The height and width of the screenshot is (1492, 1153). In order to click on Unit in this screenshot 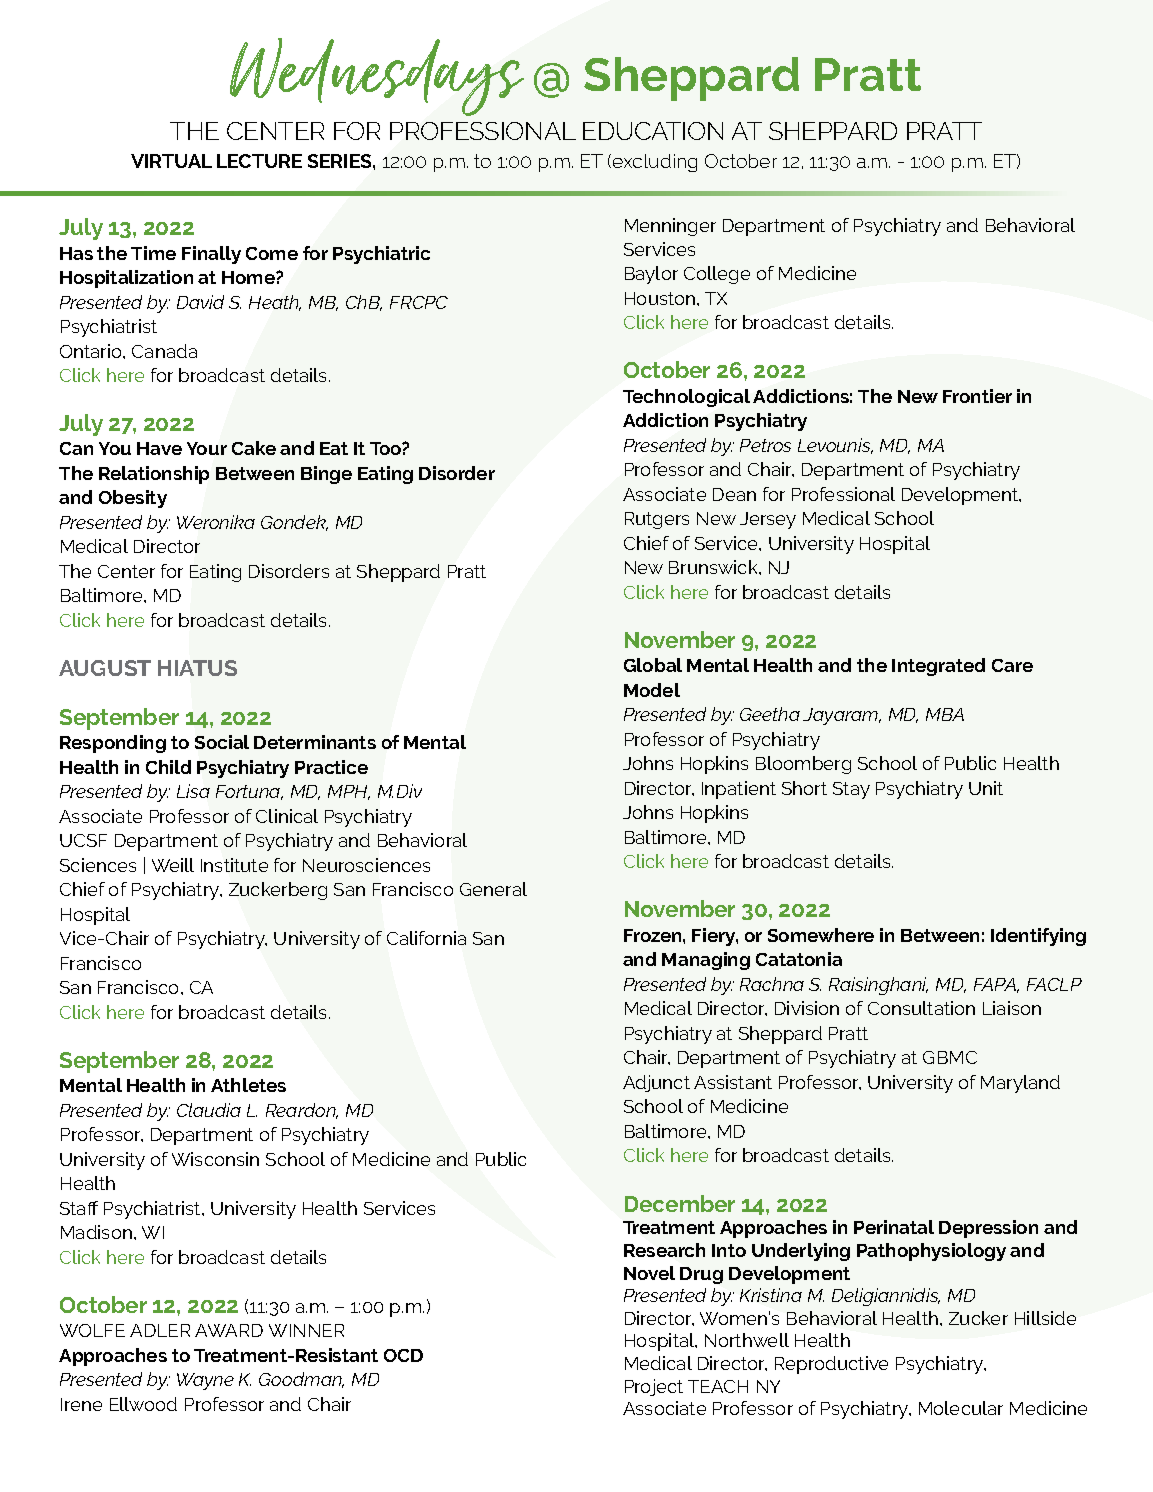, I will do `click(986, 788)`.
